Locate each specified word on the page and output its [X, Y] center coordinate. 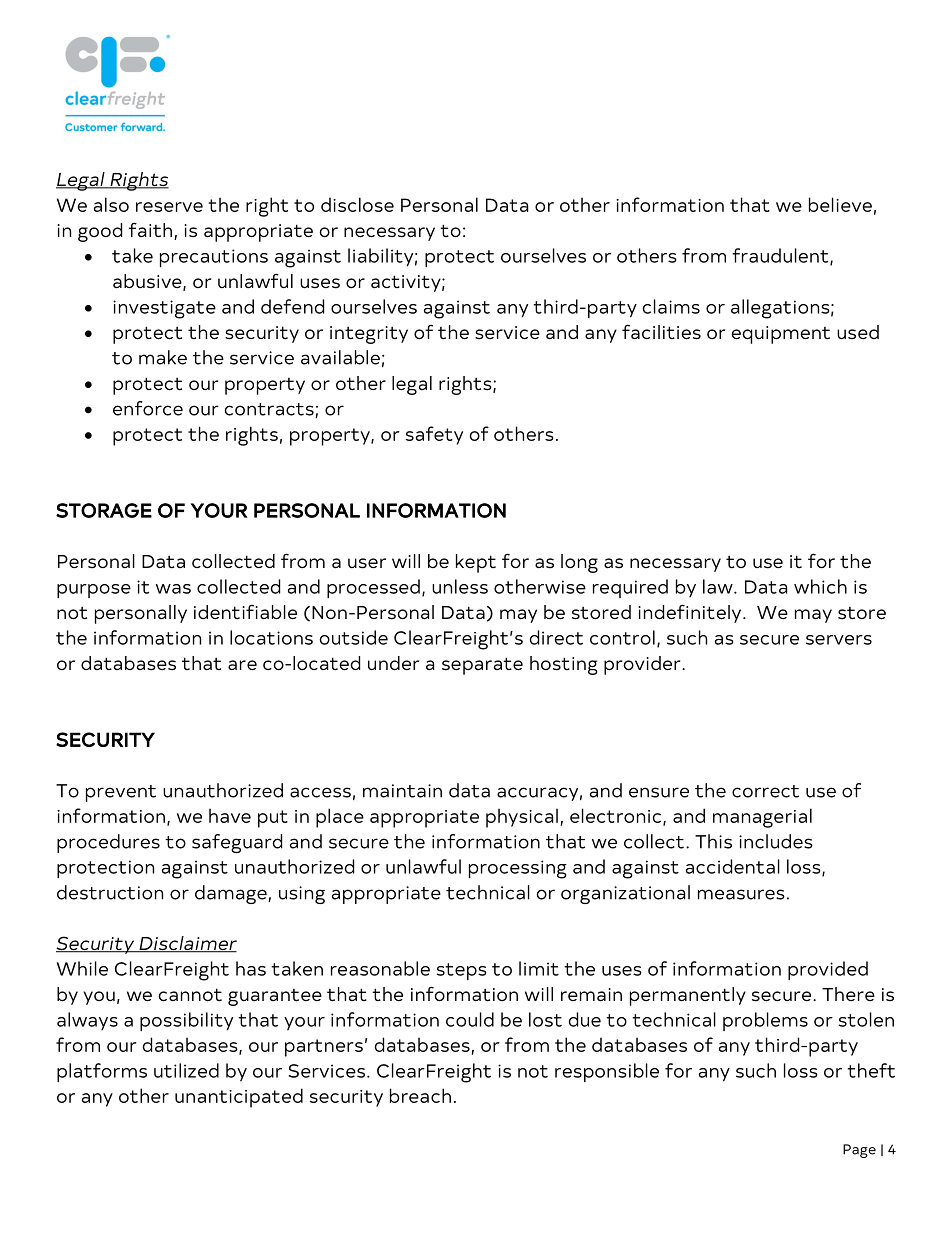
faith [150, 230]
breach [420, 1095]
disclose [357, 204]
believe [840, 204]
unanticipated [239, 1098]
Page [859, 1151]
